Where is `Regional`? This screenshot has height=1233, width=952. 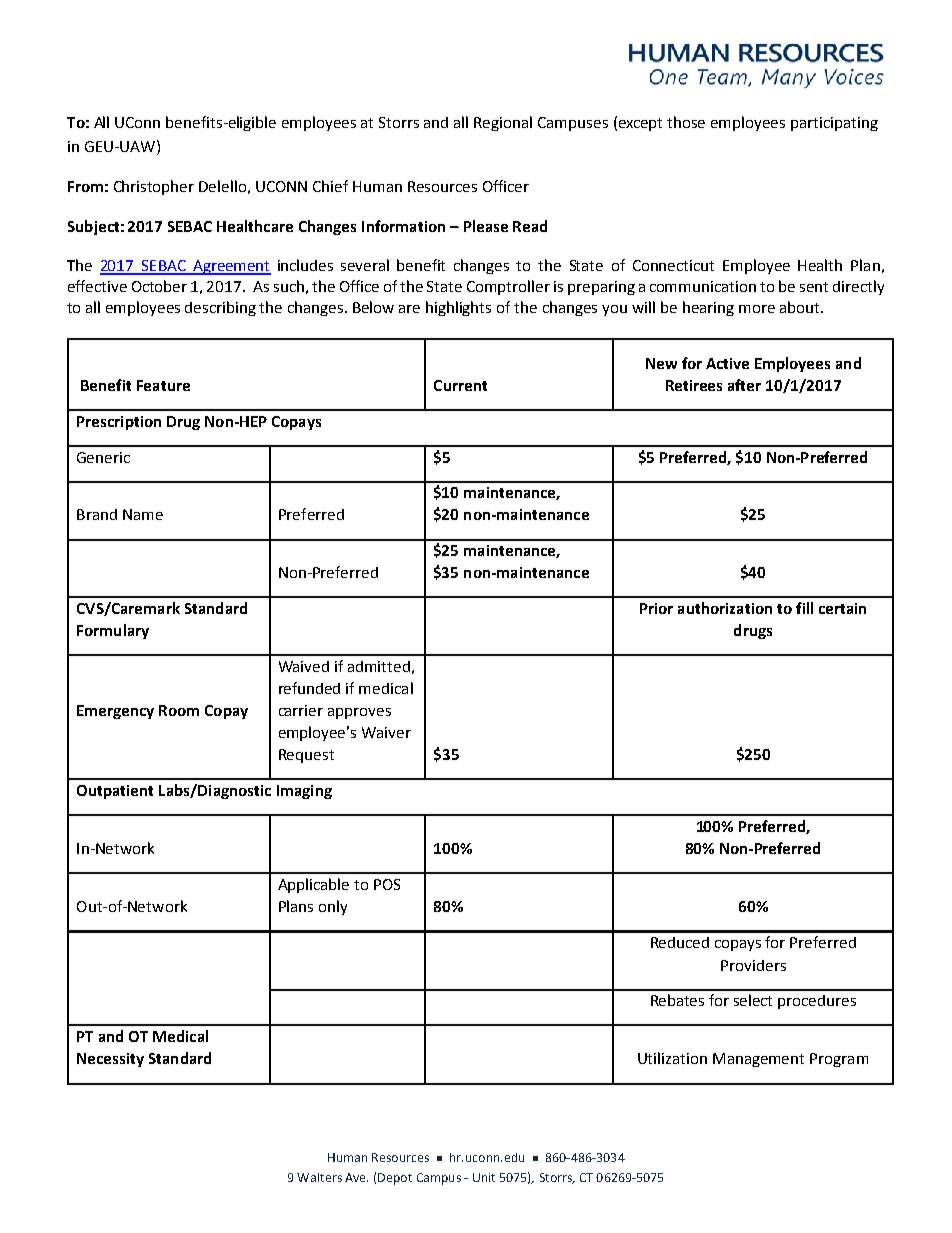
Regional is located at coordinates (503, 123).
